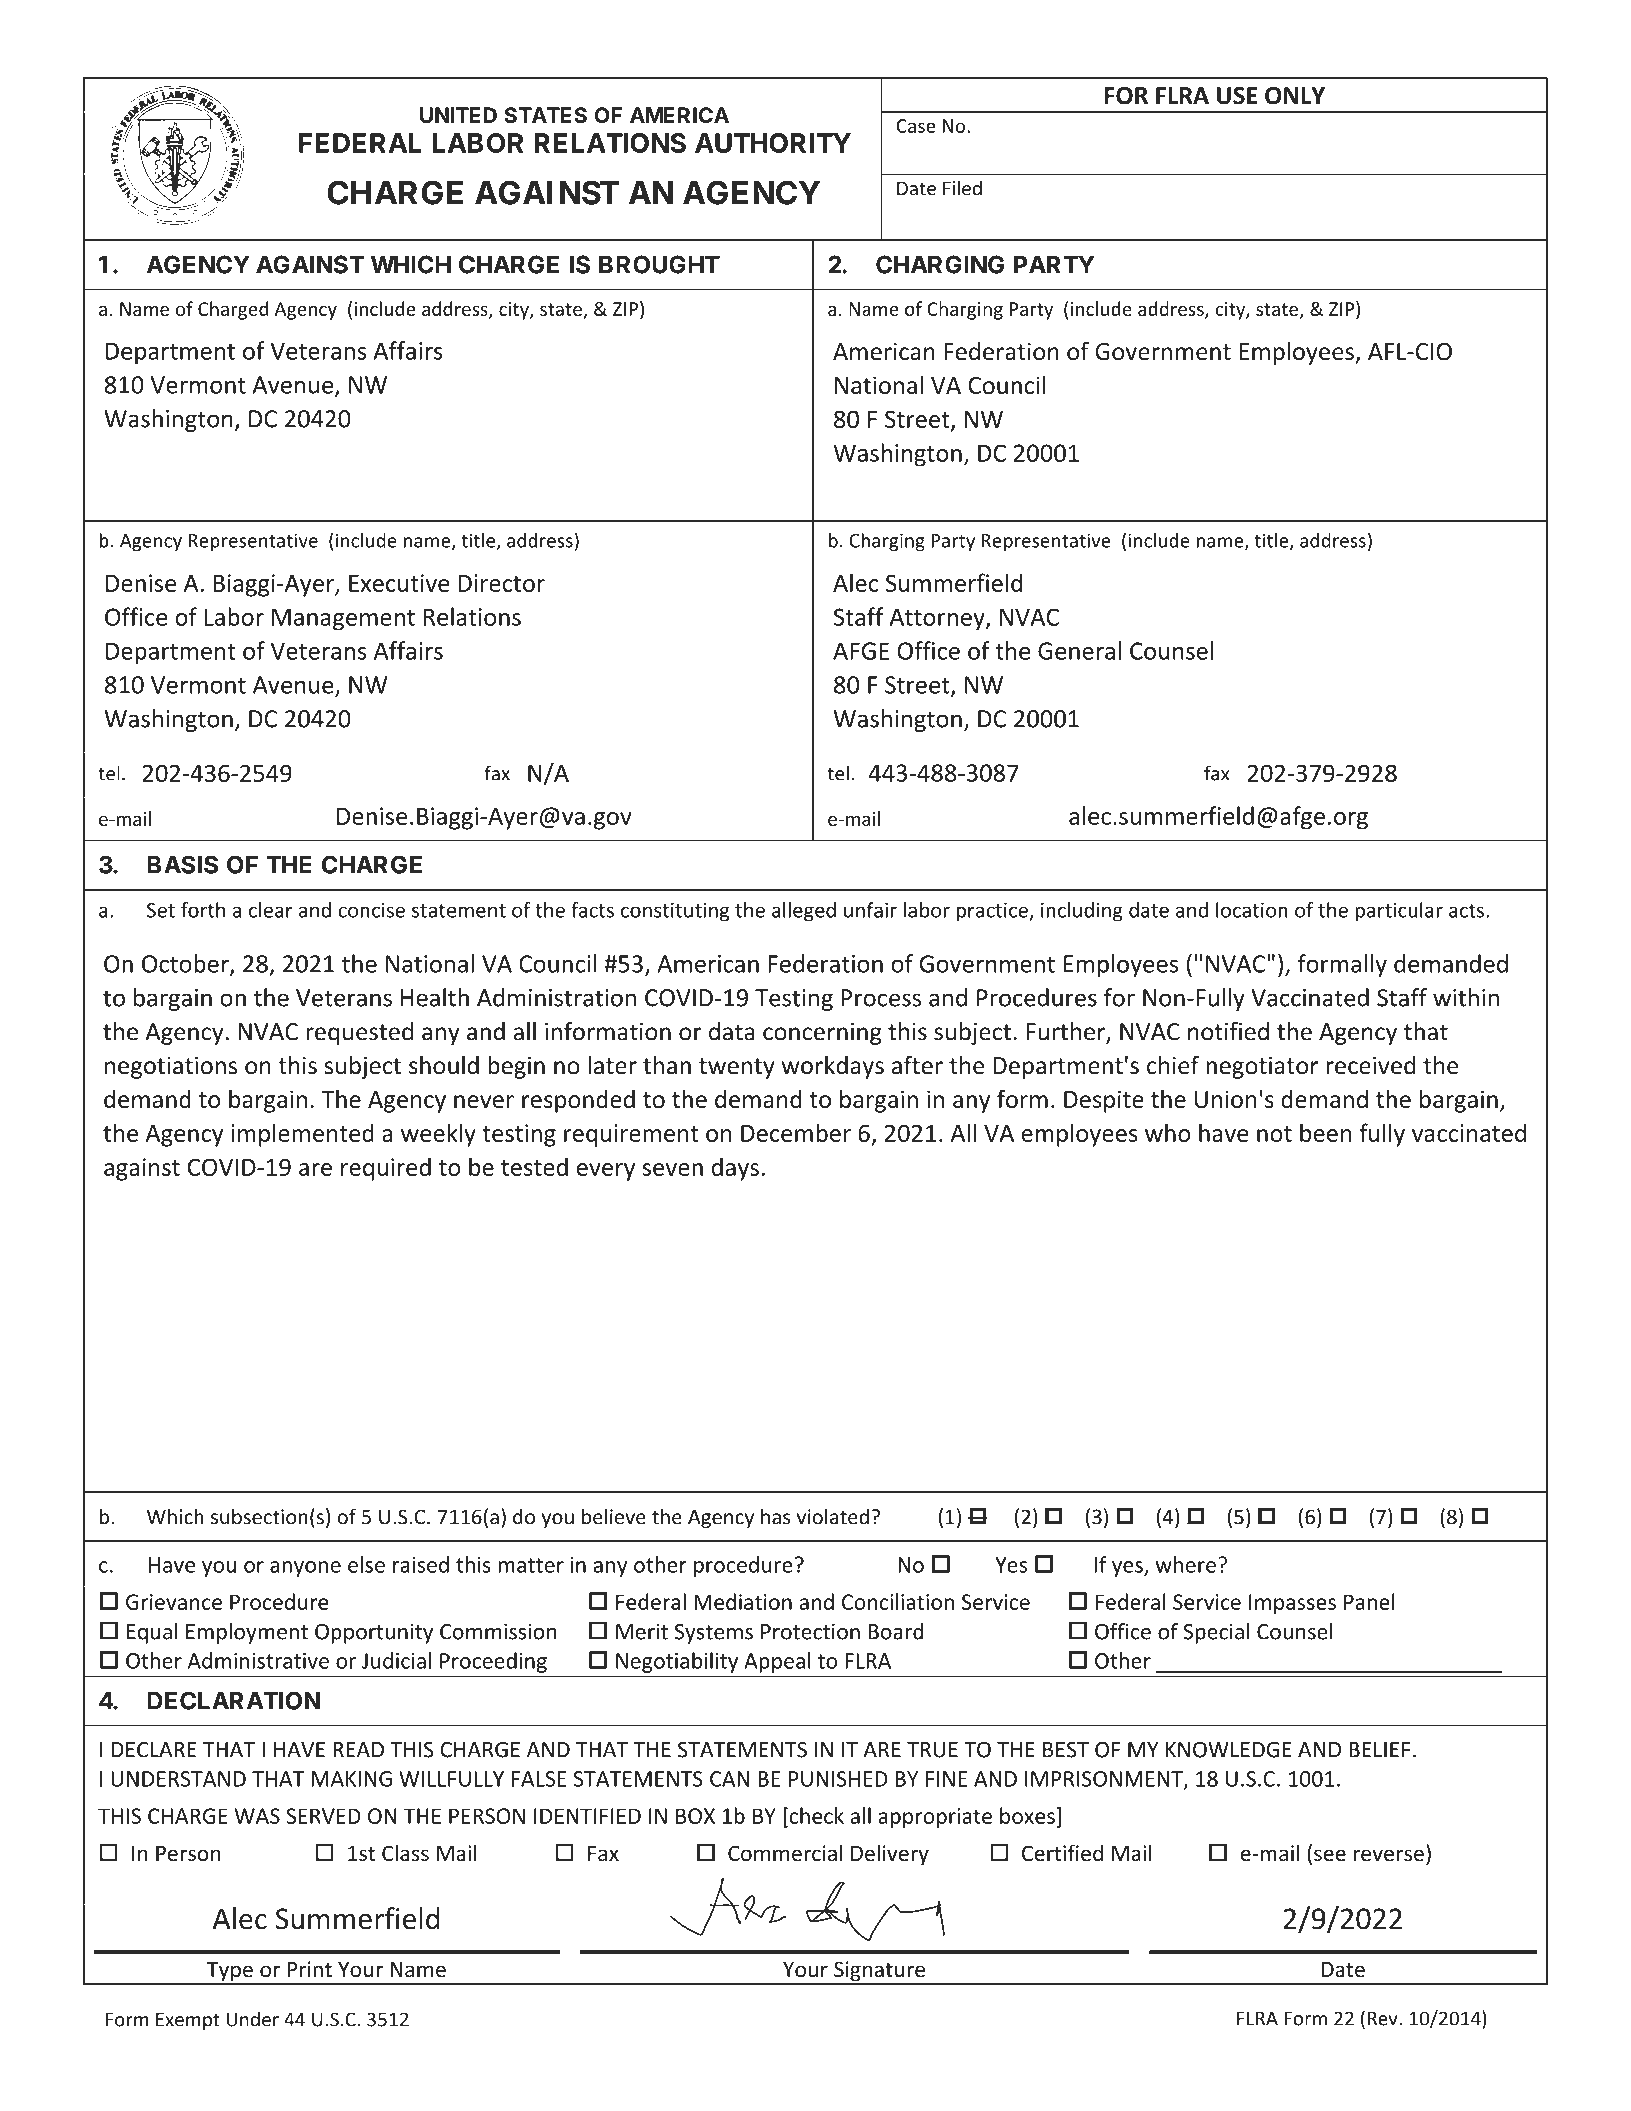 The height and width of the screenshot is (2111, 1631). I want to click on AUTHORITY, so click(773, 143).
